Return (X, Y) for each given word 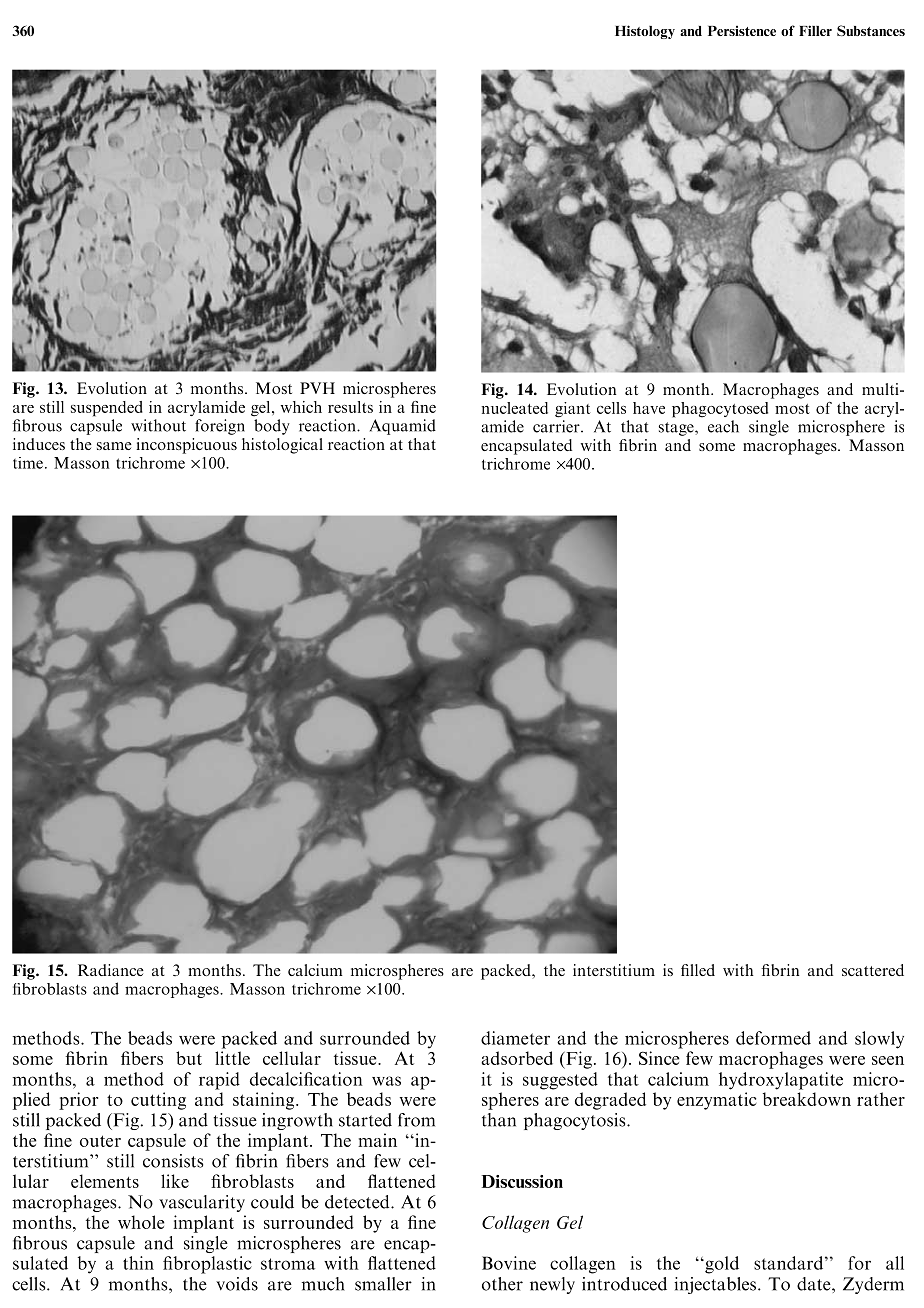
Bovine (509, 1263)
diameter (515, 1038)
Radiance (111, 970)
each (723, 426)
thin (138, 1263)
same (114, 446)
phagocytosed (720, 410)
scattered (873, 970)
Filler (815, 30)
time (28, 463)
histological (282, 446)
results (350, 407)
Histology (645, 32)
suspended (107, 409)
